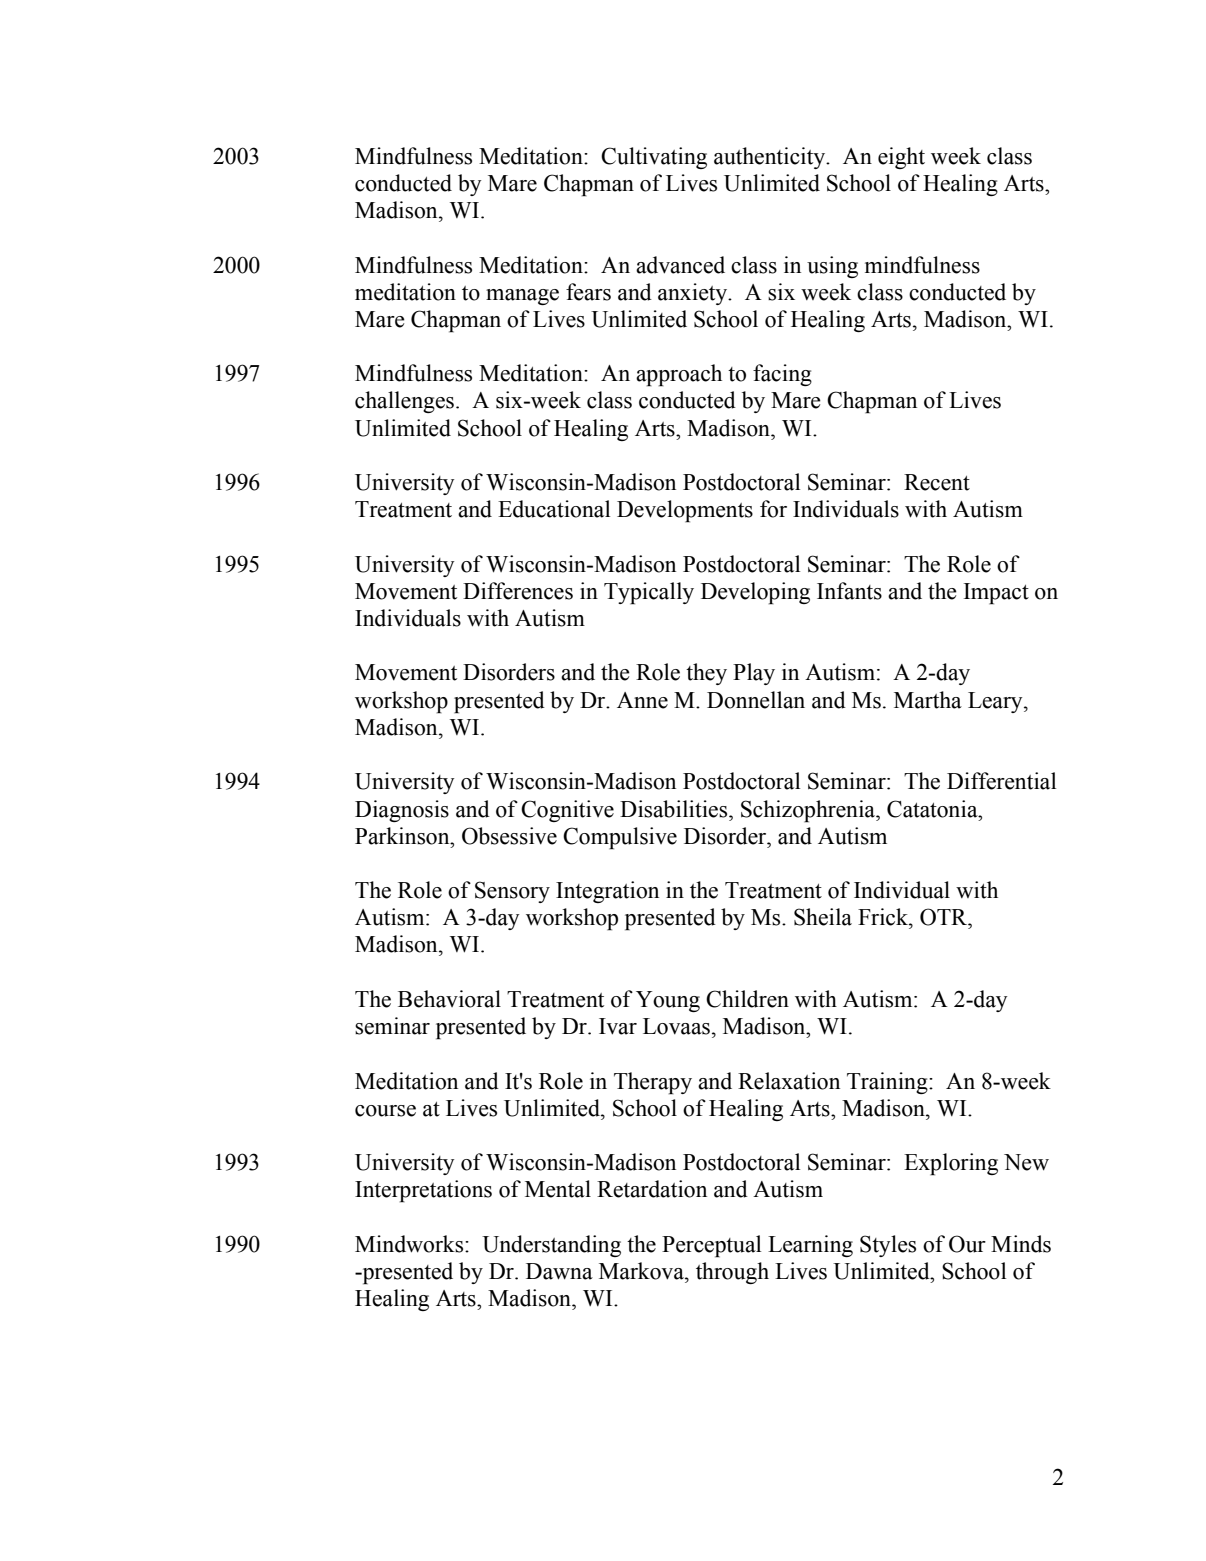 The width and height of the screenshot is (1206, 1561). I want to click on Martha, so click(928, 700).
